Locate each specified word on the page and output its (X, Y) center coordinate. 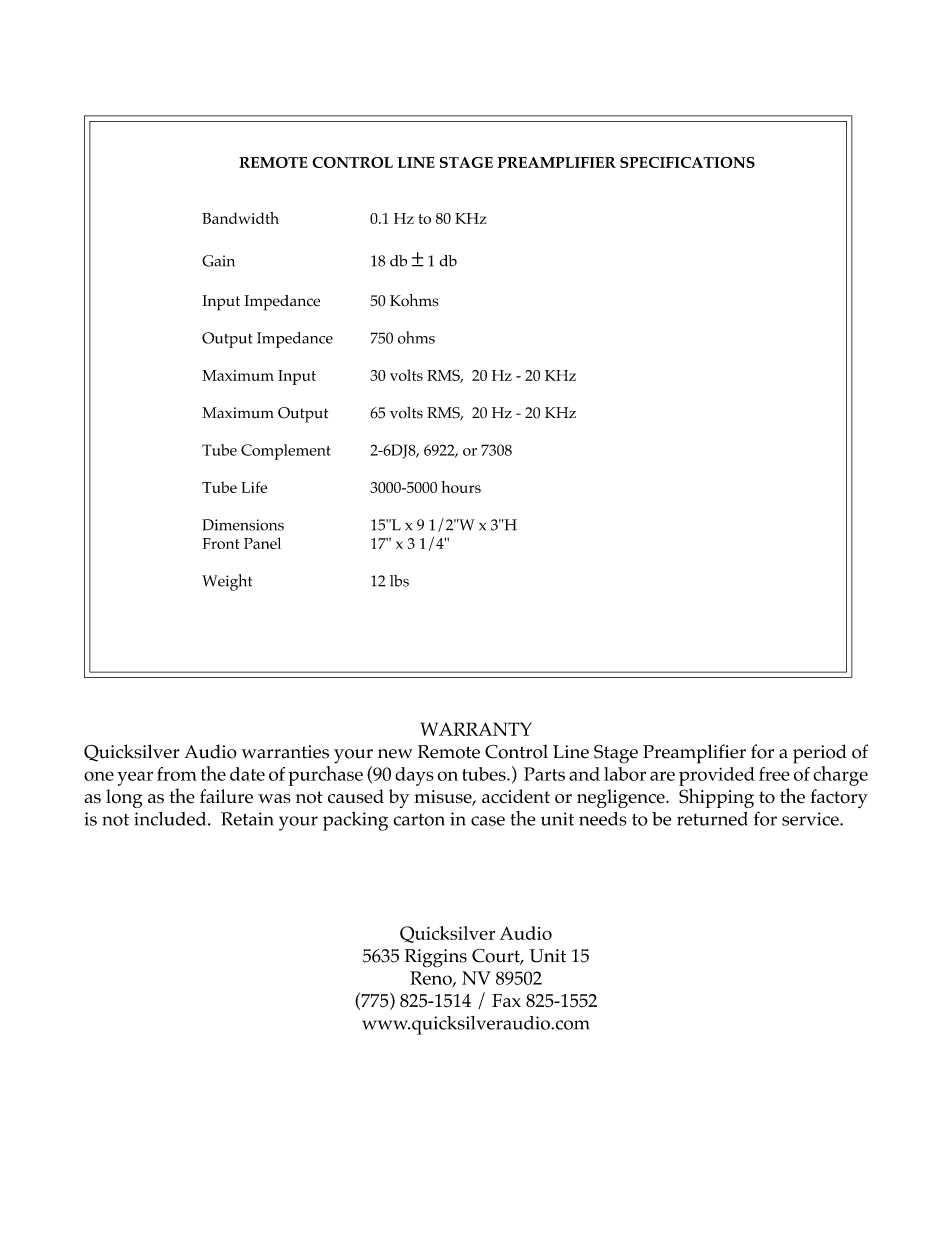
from (177, 774)
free (774, 774)
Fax (506, 1000)
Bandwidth (240, 218)
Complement (286, 452)
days (414, 776)
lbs (399, 581)
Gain (218, 261)
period (820, 754)
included (171, 819)
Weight (227, 582)
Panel (262, 543)
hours (461, 487)
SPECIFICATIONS (687, 162)
